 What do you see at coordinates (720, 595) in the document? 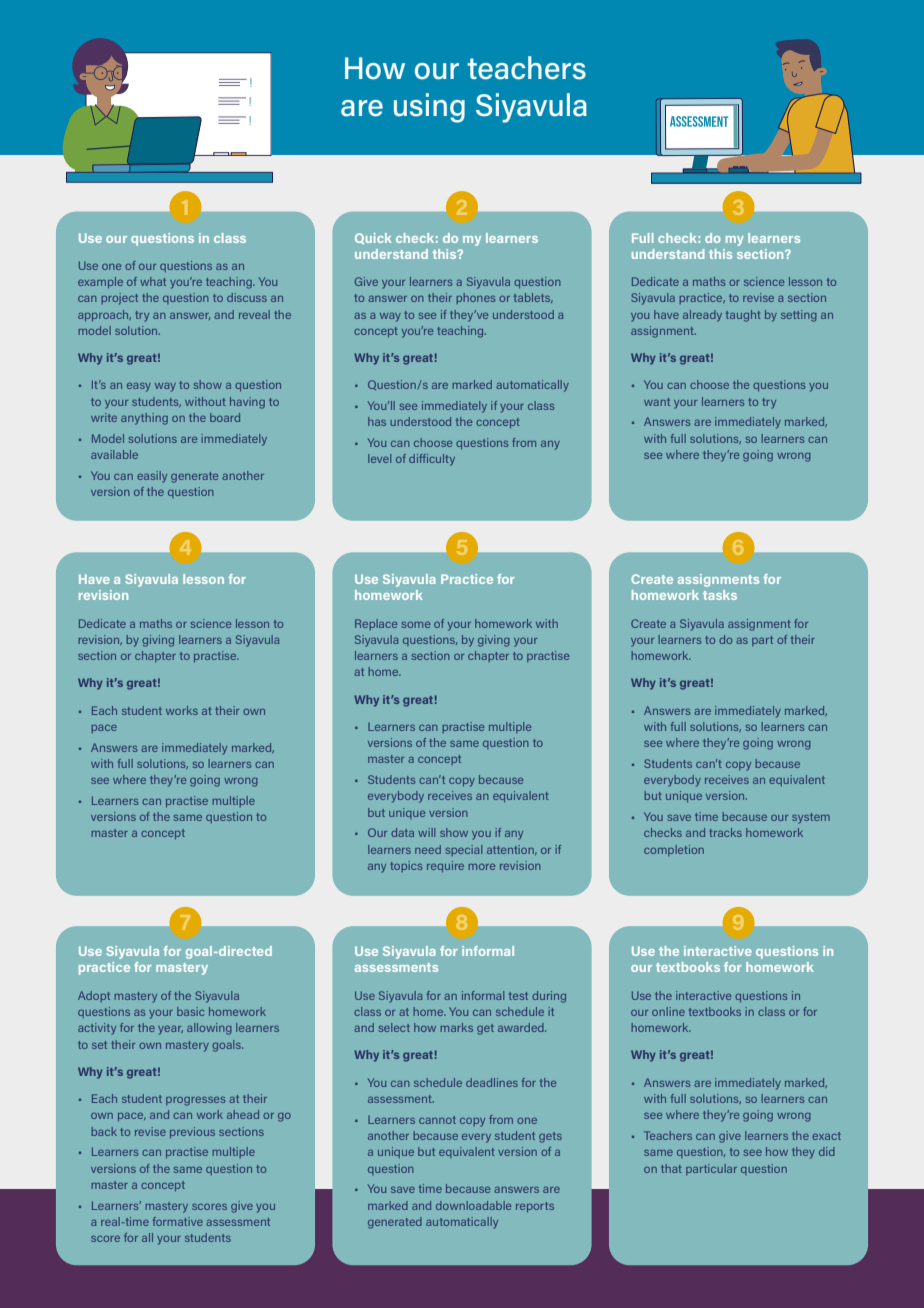
I see `tasks` at bounding box center [720, 595].
